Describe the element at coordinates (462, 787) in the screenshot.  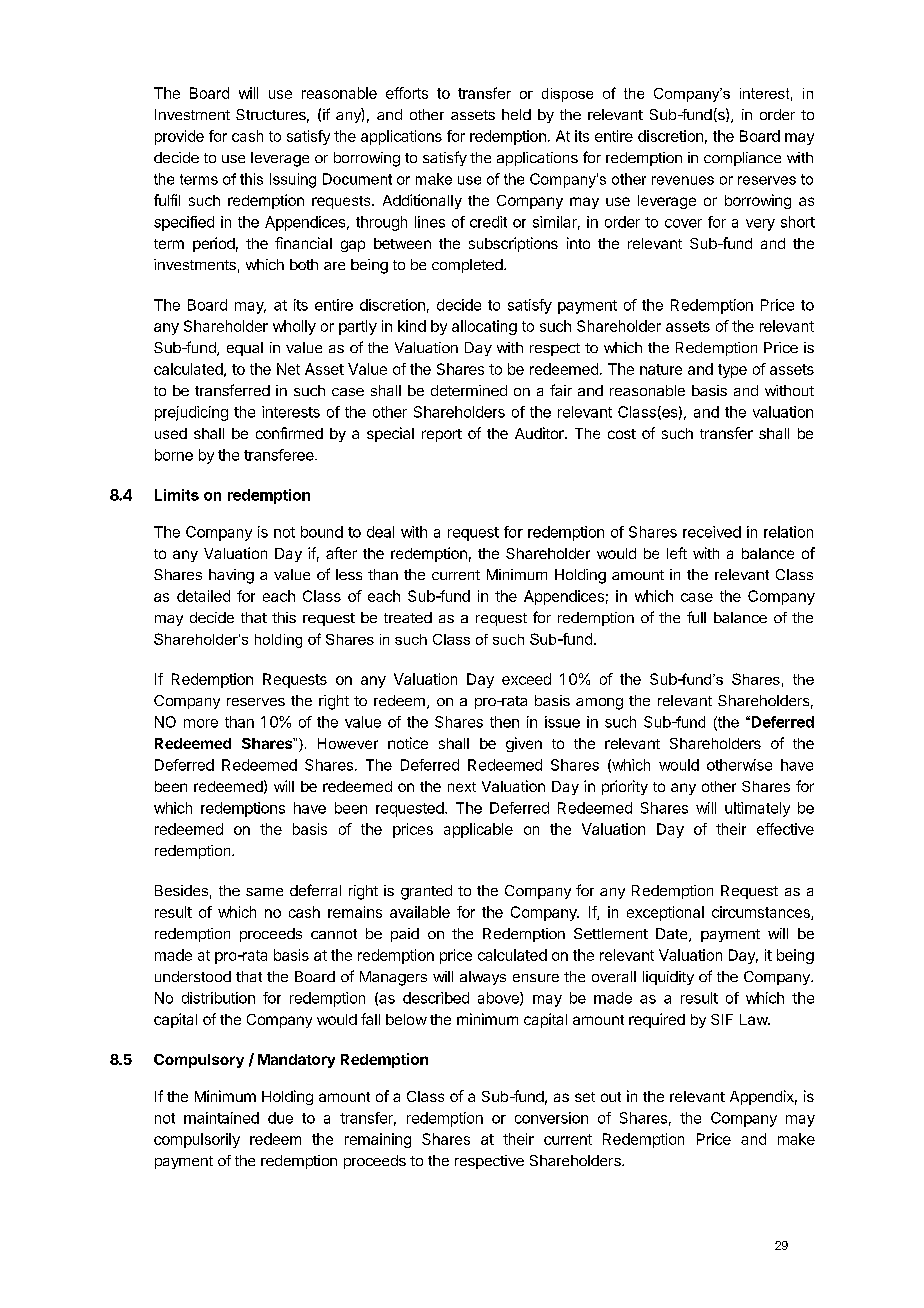
I see `next` at that location.
